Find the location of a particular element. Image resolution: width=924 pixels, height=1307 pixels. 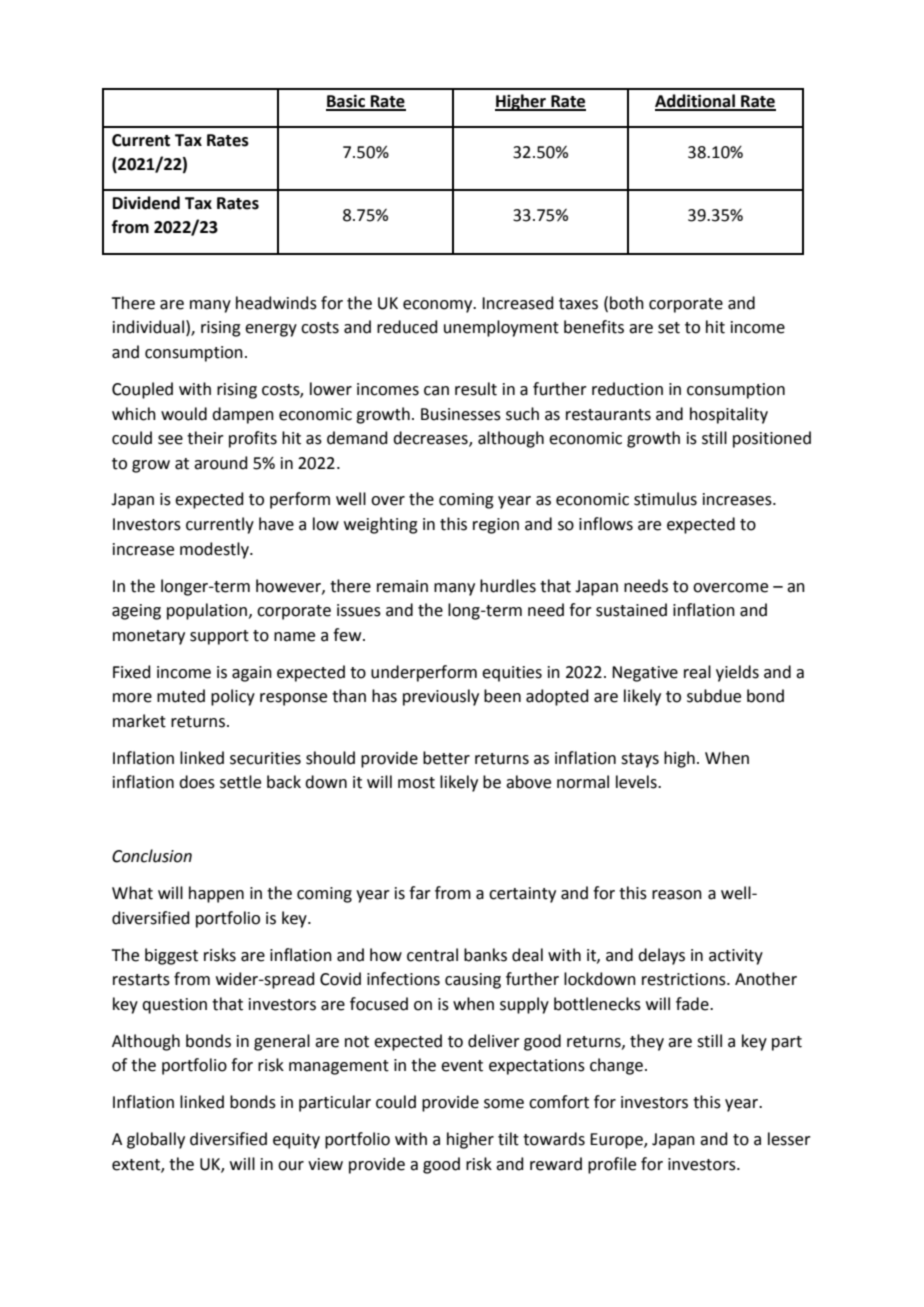

equities is located at coordinates (512, 674).
